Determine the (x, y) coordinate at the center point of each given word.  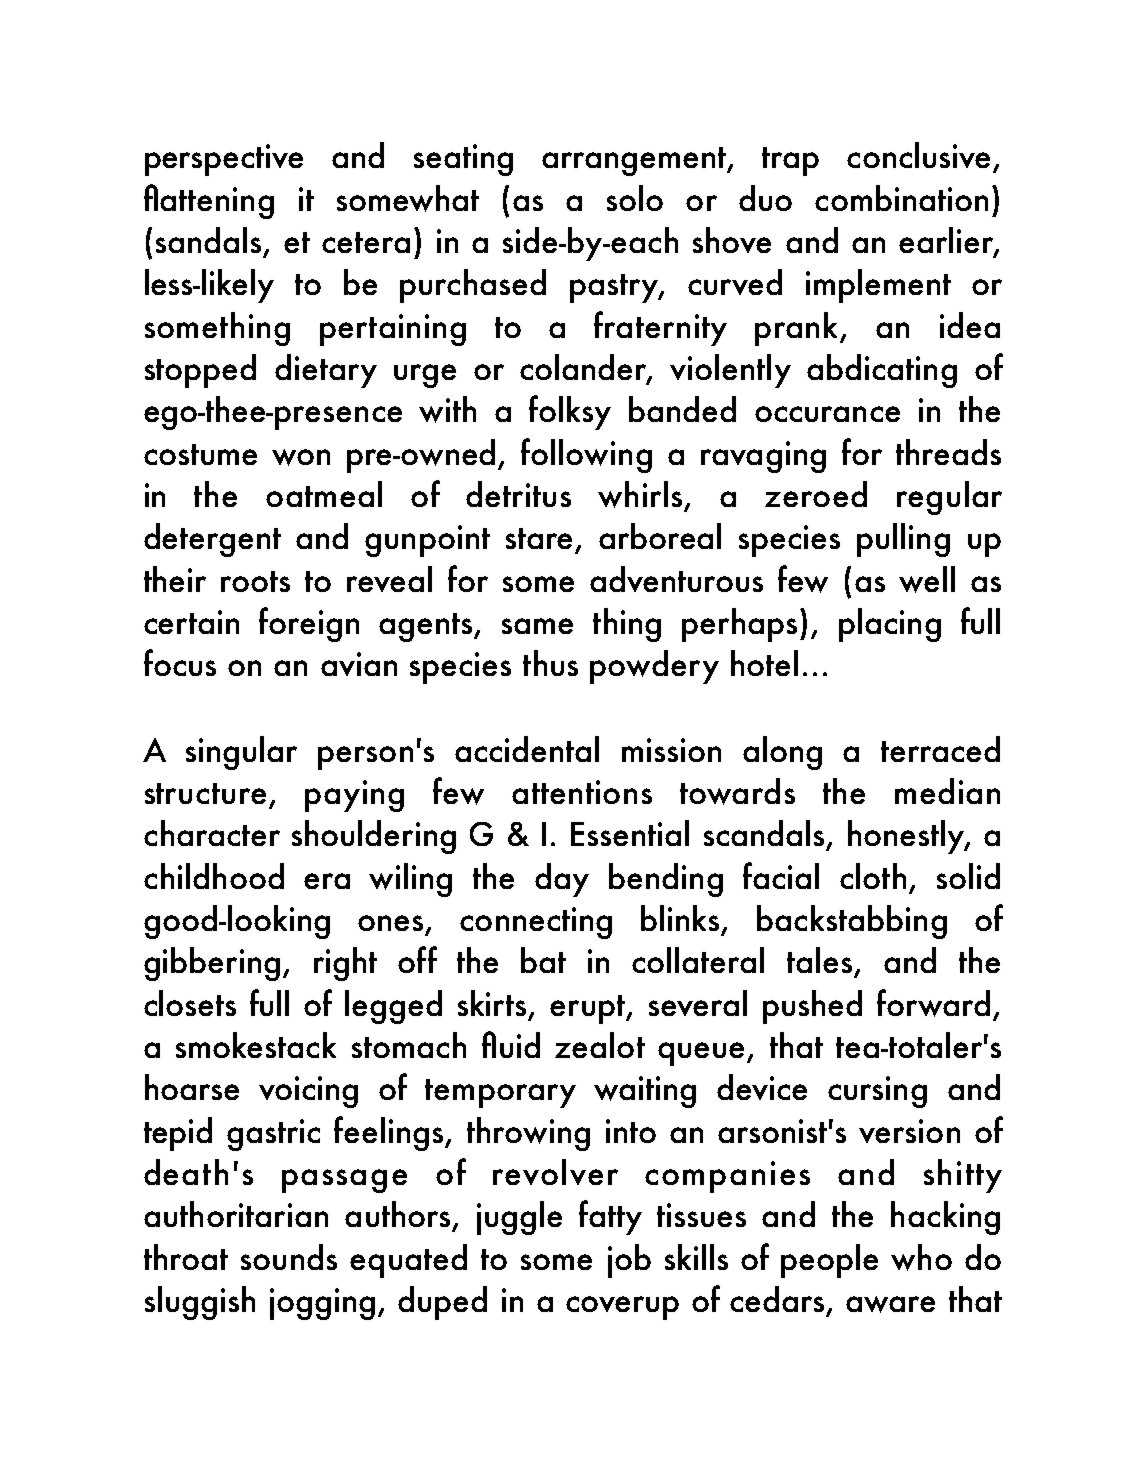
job (629, 1261)
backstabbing (852, 922)
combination (901, 198)
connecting (536, 923)
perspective (224, 160)
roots (255, 581)
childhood (214, 876)
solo (635, 198)
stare (539, 538)
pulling (903, 540)
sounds (289, 1257)
